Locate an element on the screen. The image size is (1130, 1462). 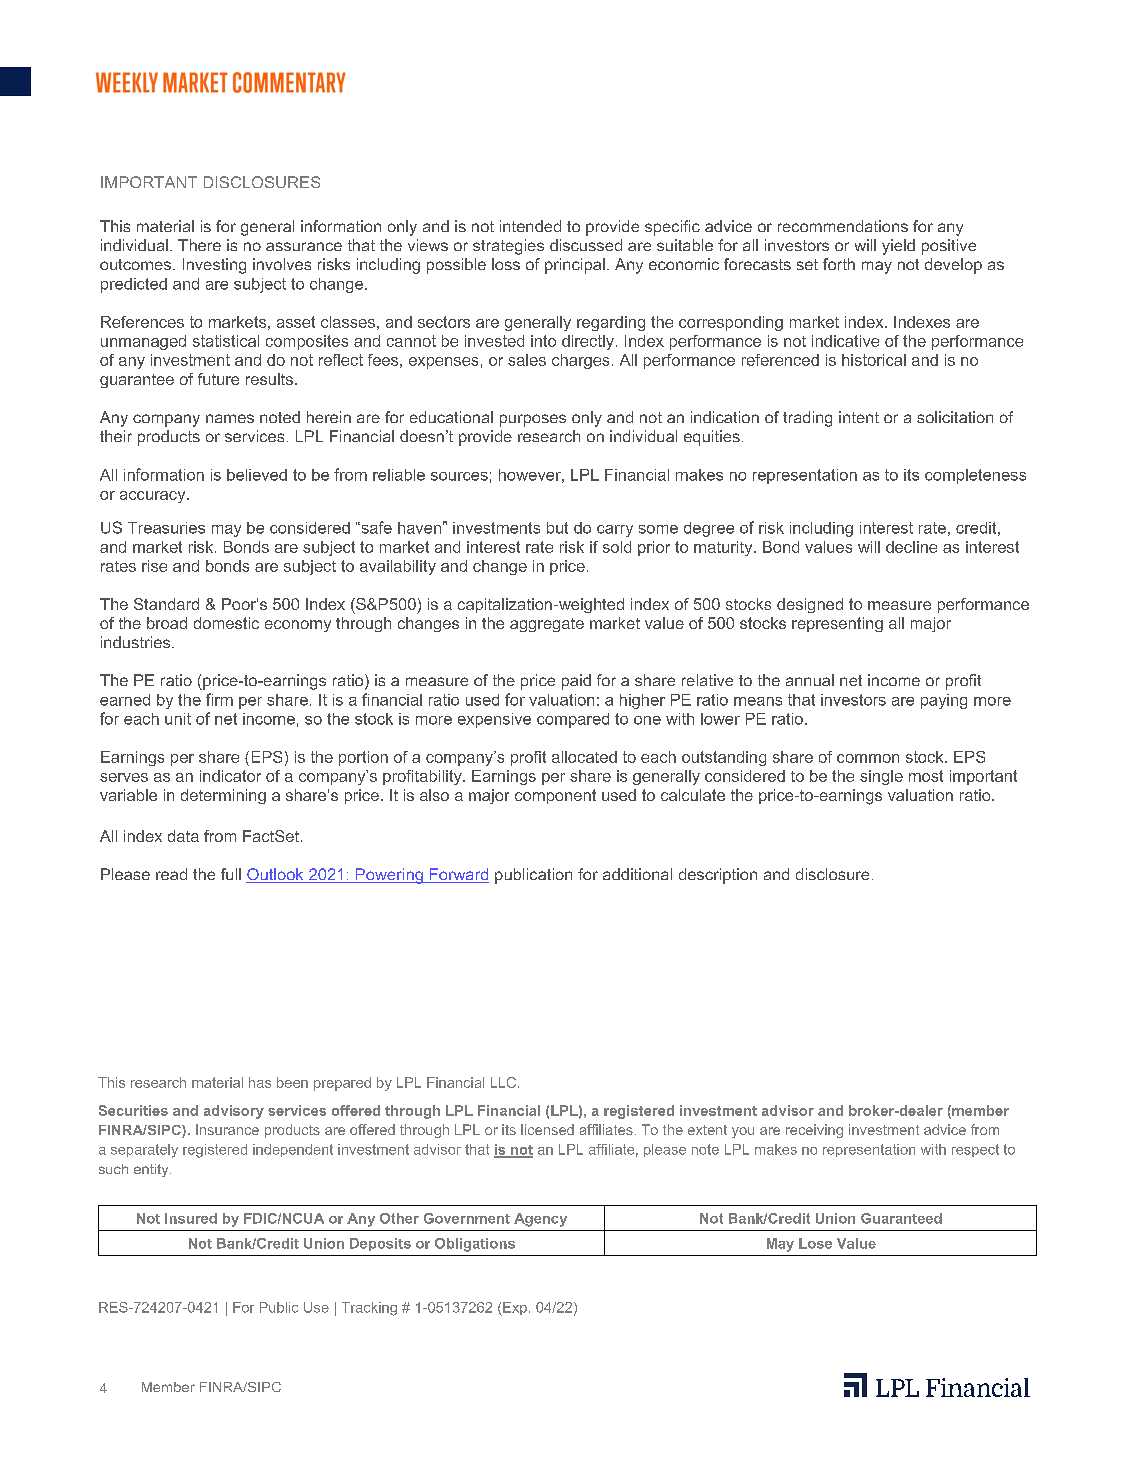
principal is located at coordinates (575, 266).
